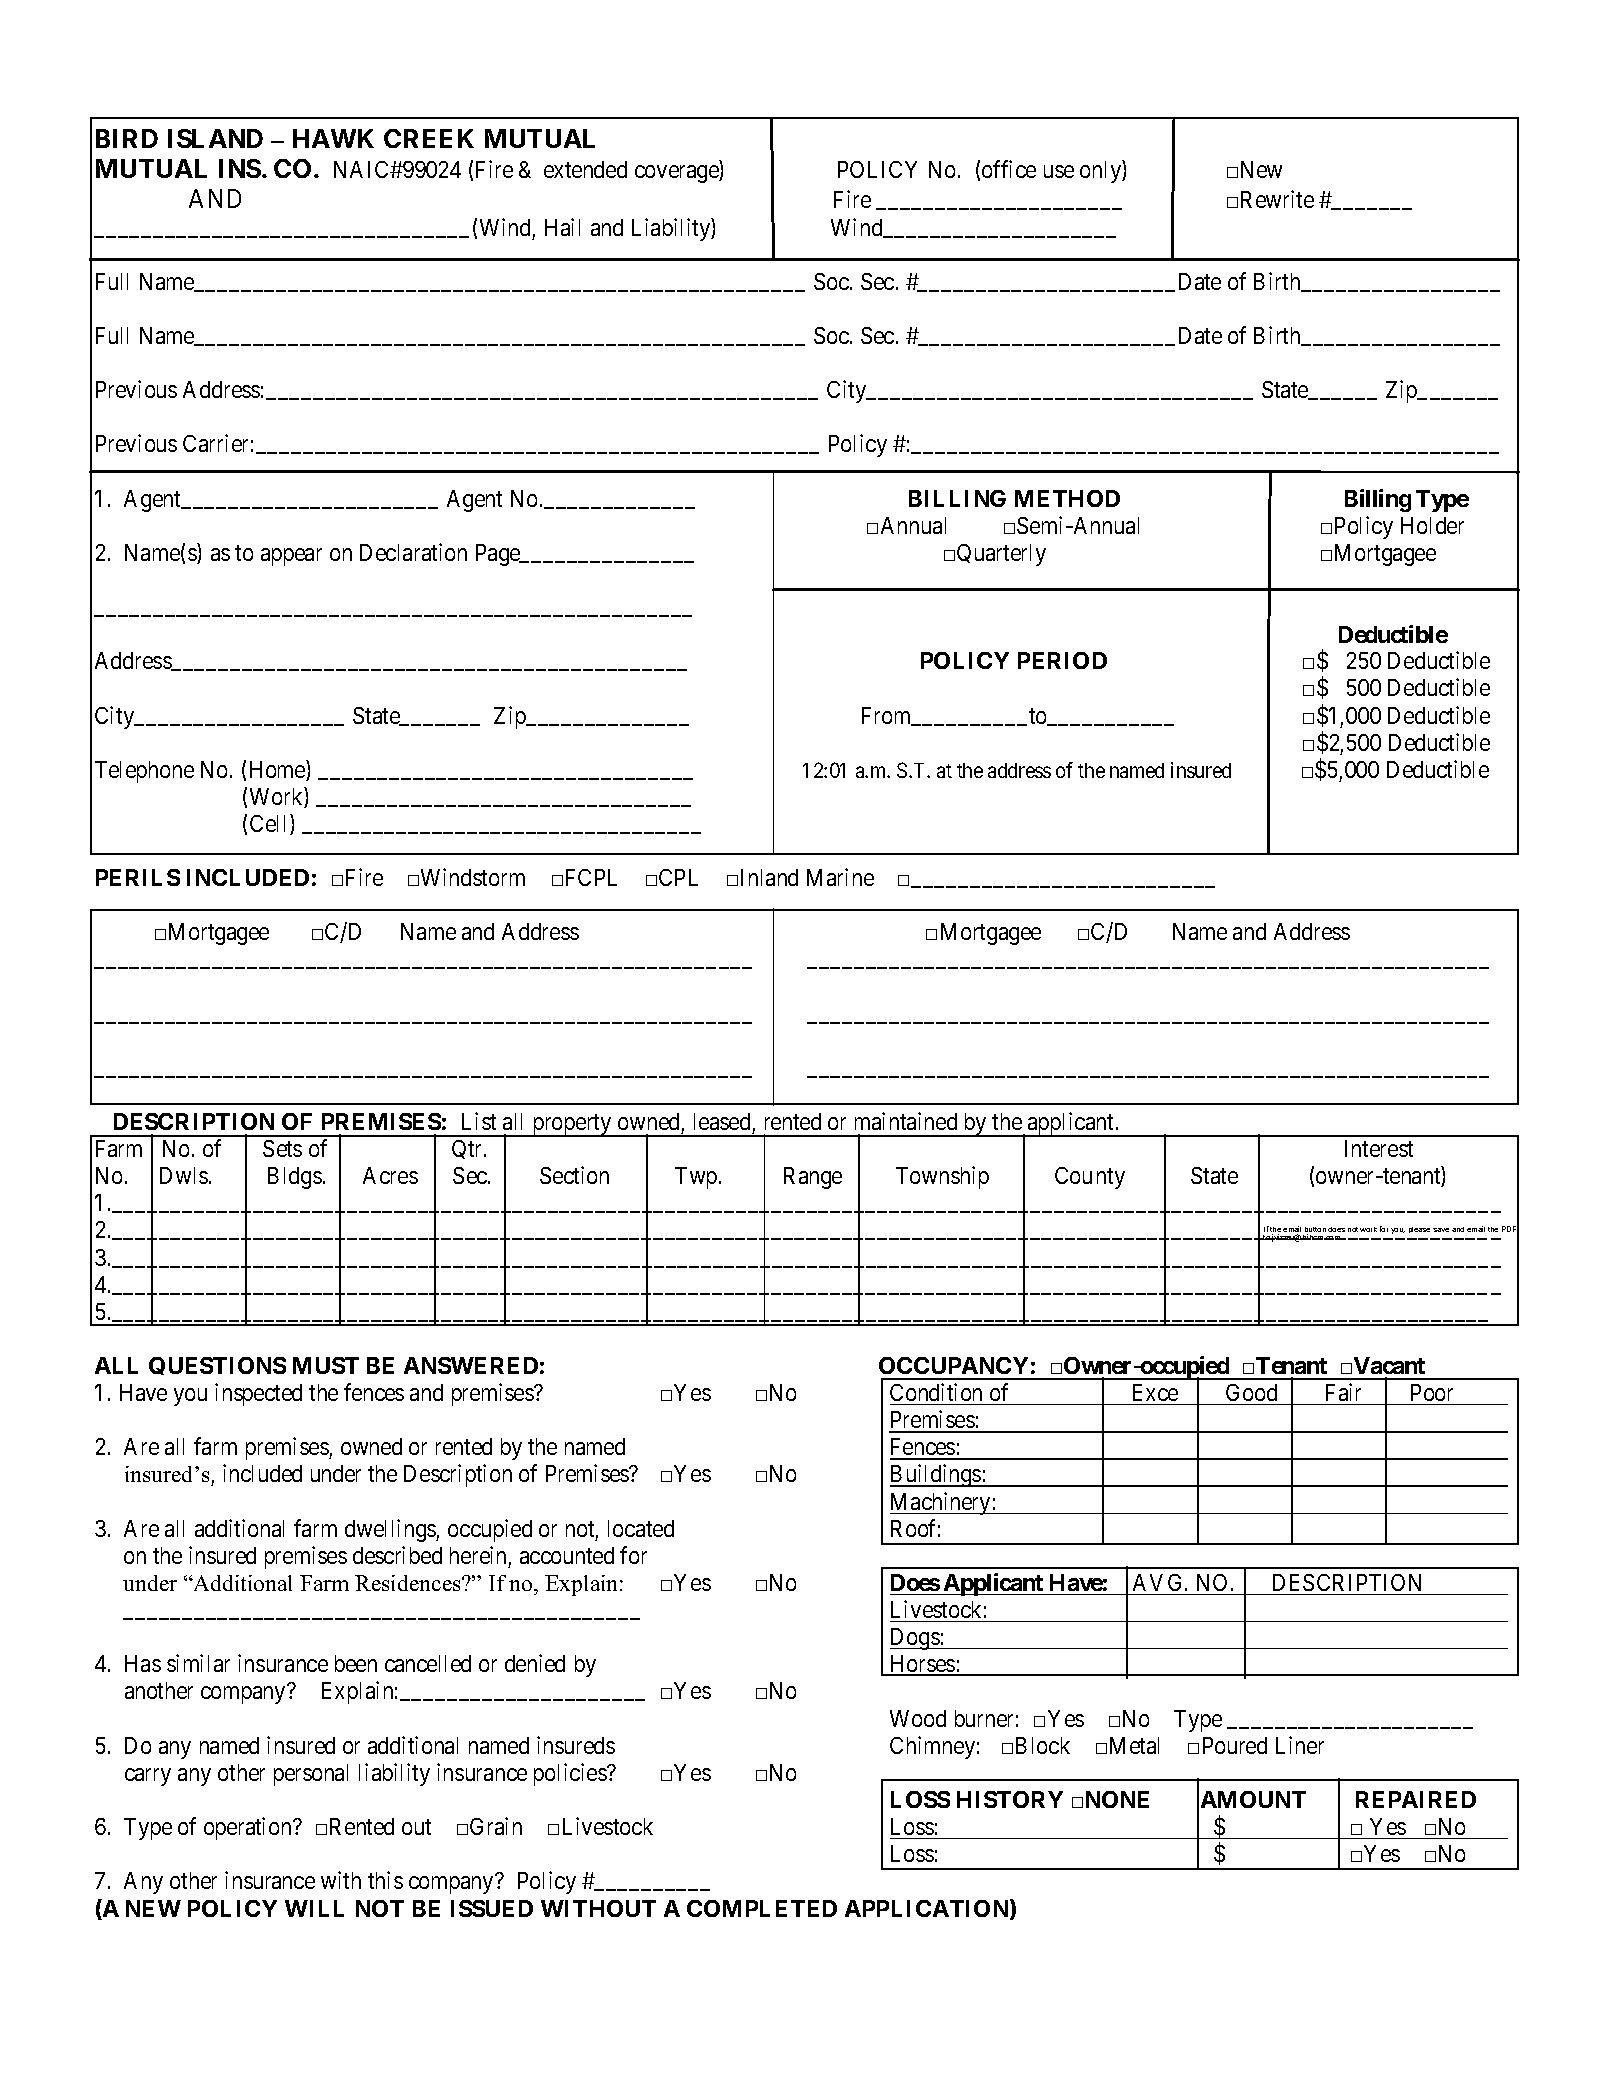  I want to click on appear, so click(291, 557).
